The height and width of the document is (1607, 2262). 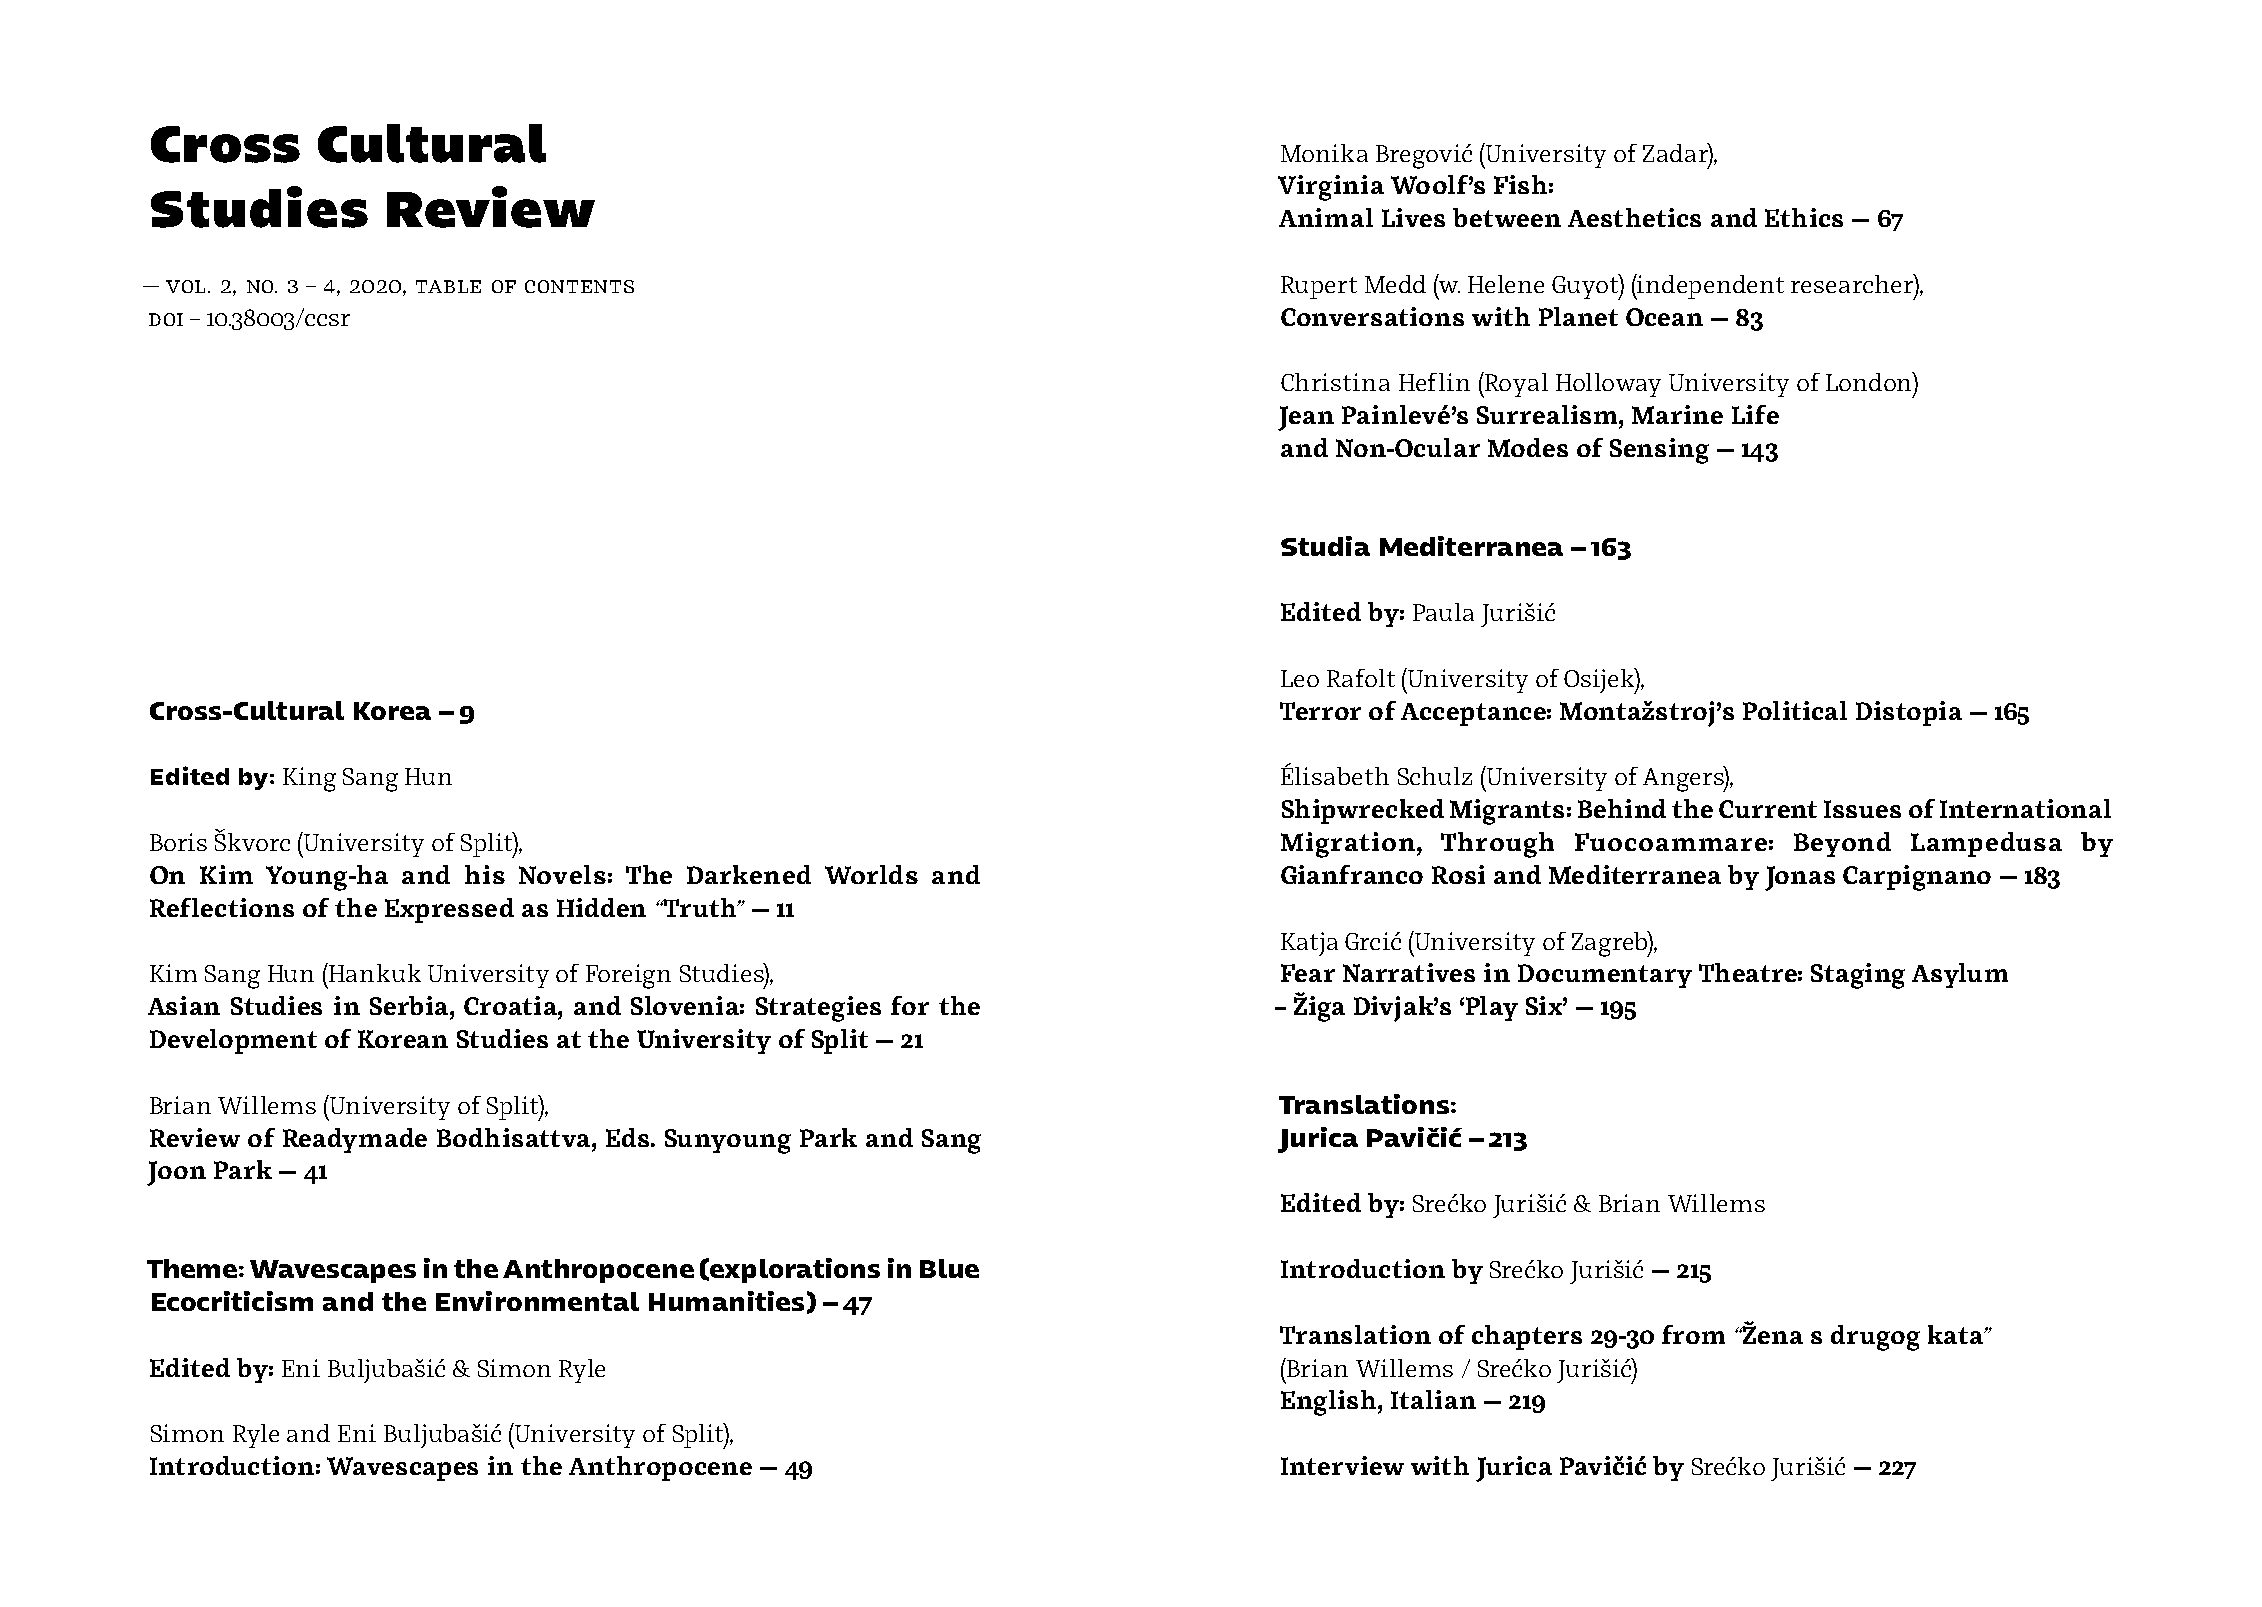 I want to click on table, so click(x=448, y=286).
